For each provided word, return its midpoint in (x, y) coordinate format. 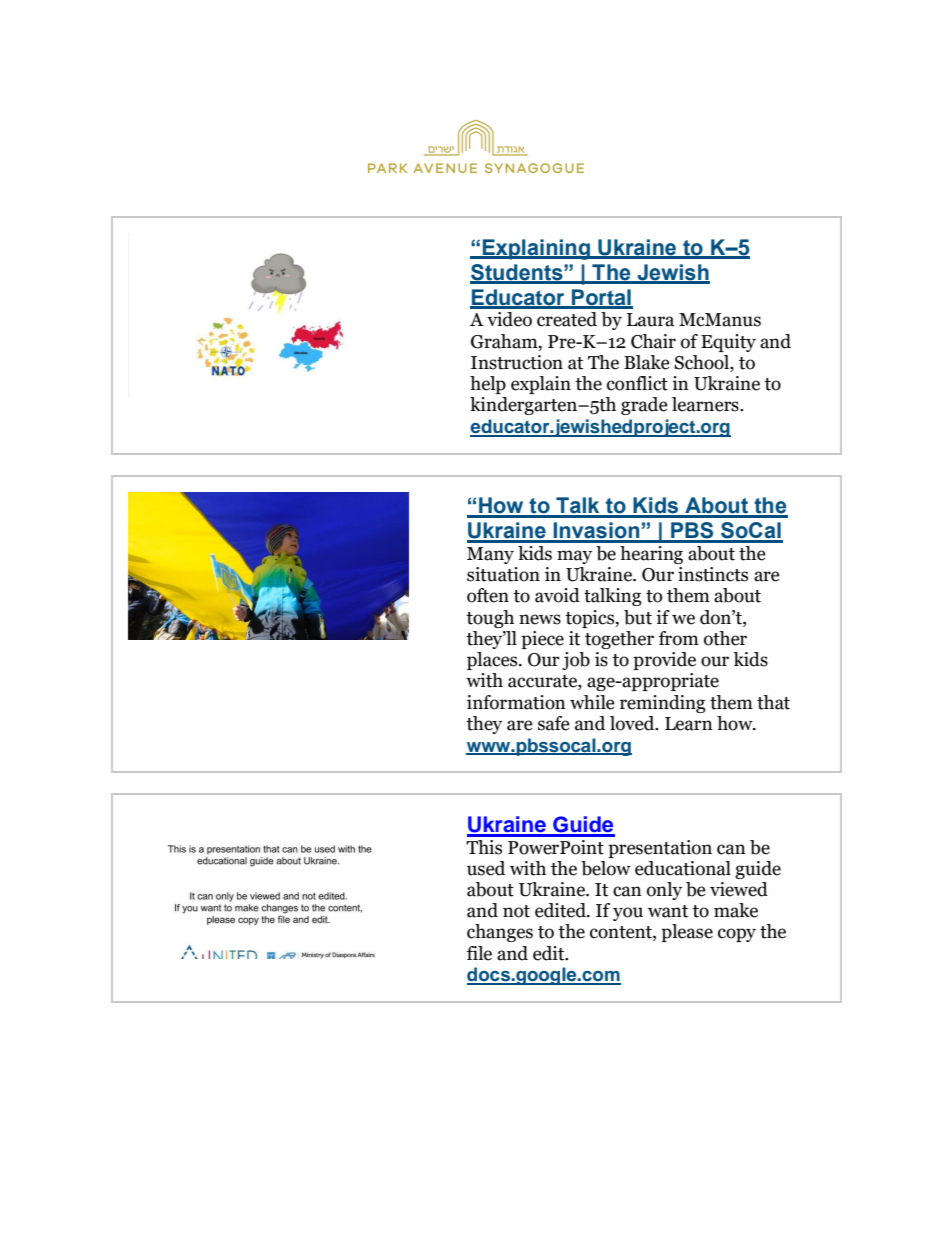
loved (633, 723)
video (509, 319)
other (725, 638)
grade (644, 406)
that (773, 702)
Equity (728, 343)
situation (503, 574)
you (628, 914)
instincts (713, 574)
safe (554, 723)
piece (542, 640)
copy (737, 935)
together (619, 640)
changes (500, 933)
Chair (653, 341)
